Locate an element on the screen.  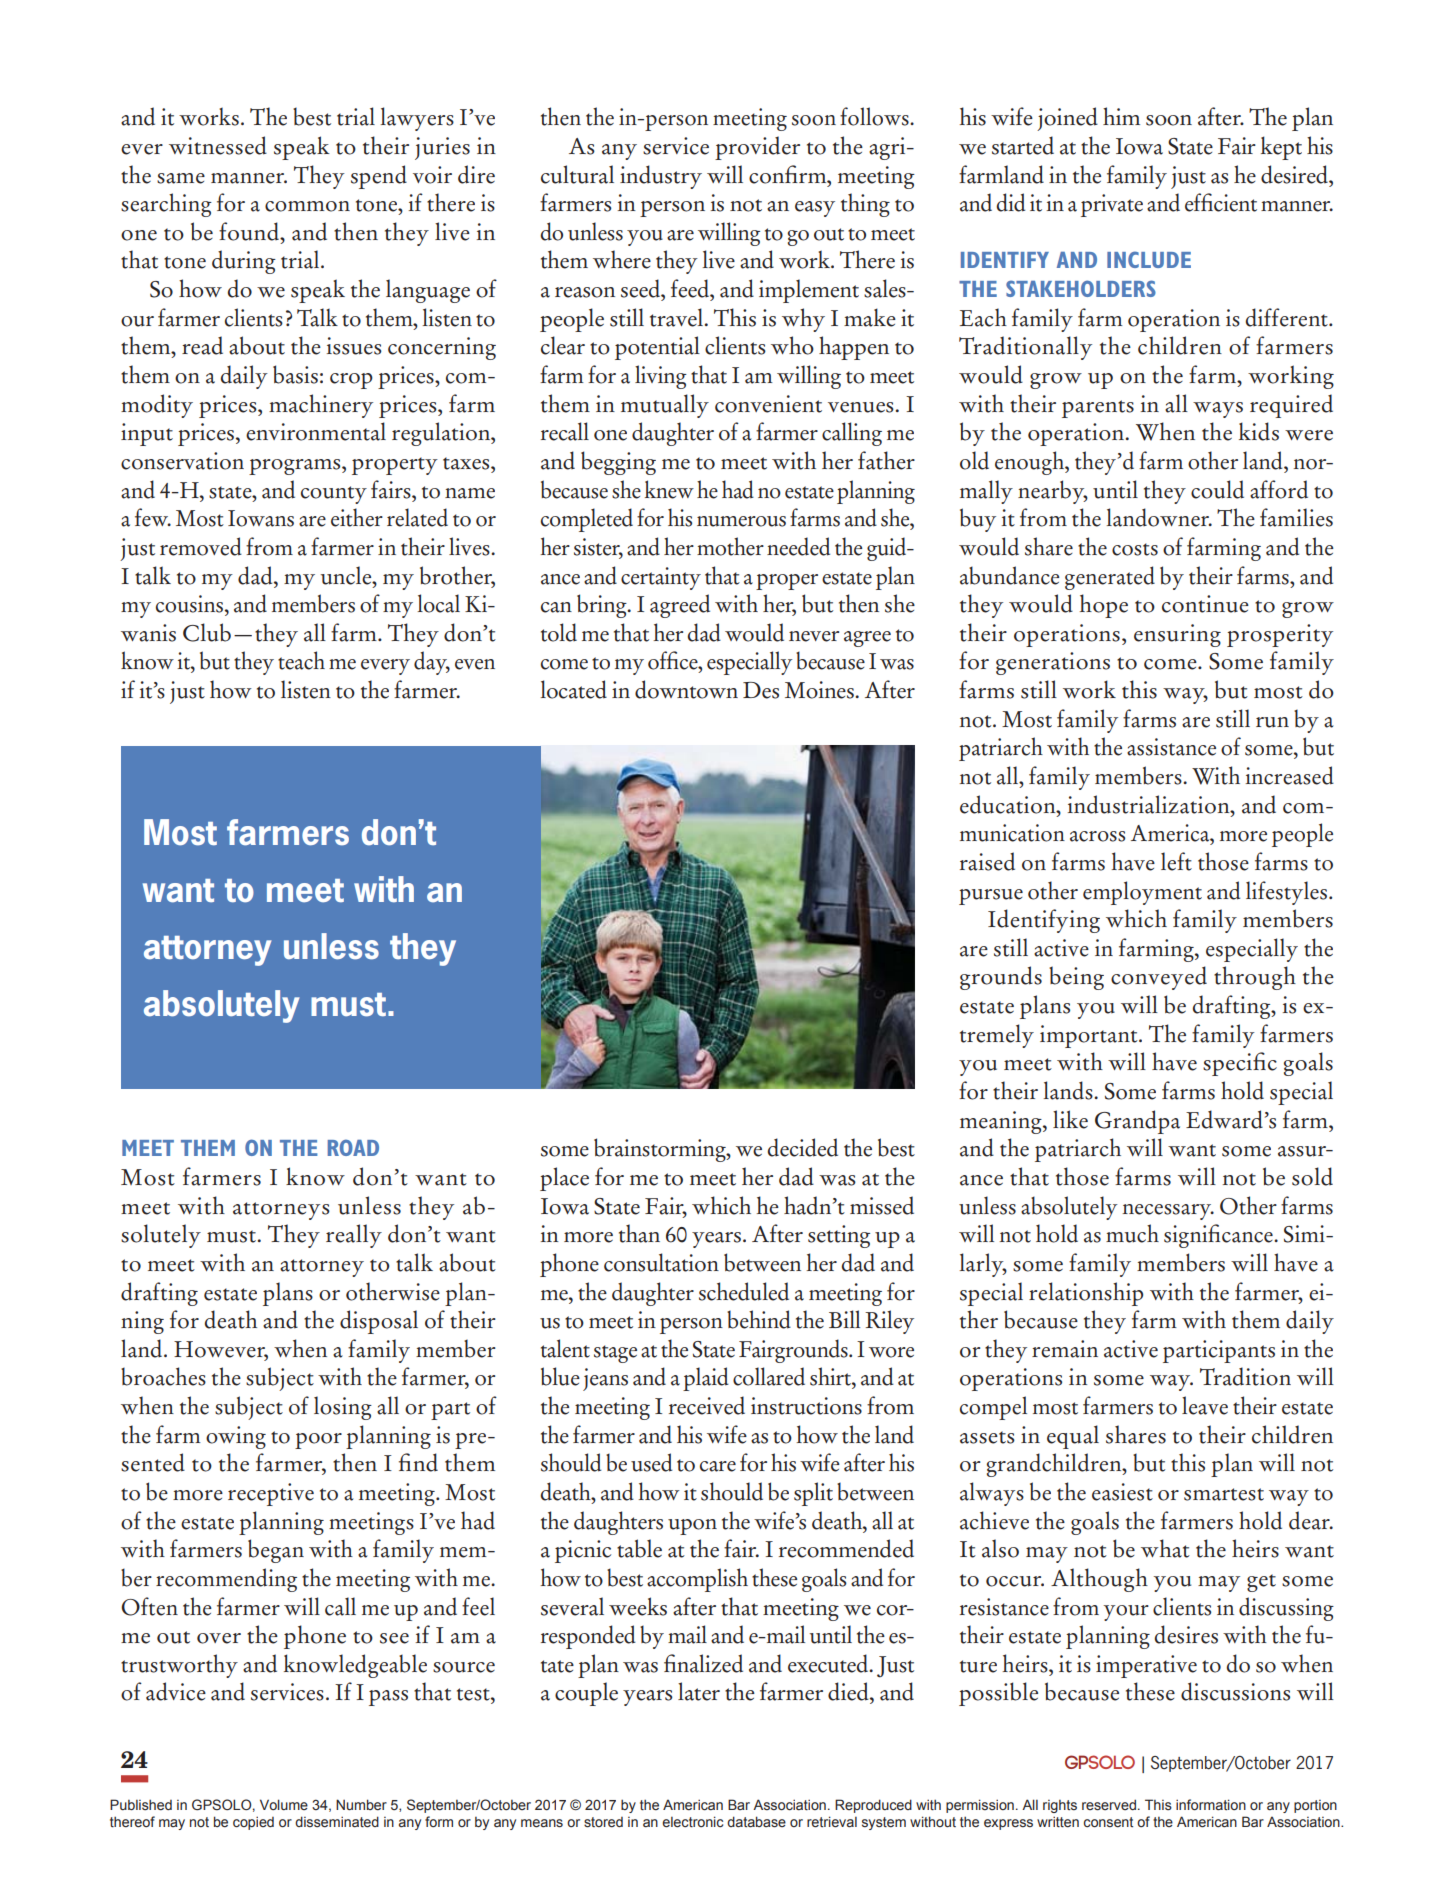
provider is located at coordinates (757, 148).
